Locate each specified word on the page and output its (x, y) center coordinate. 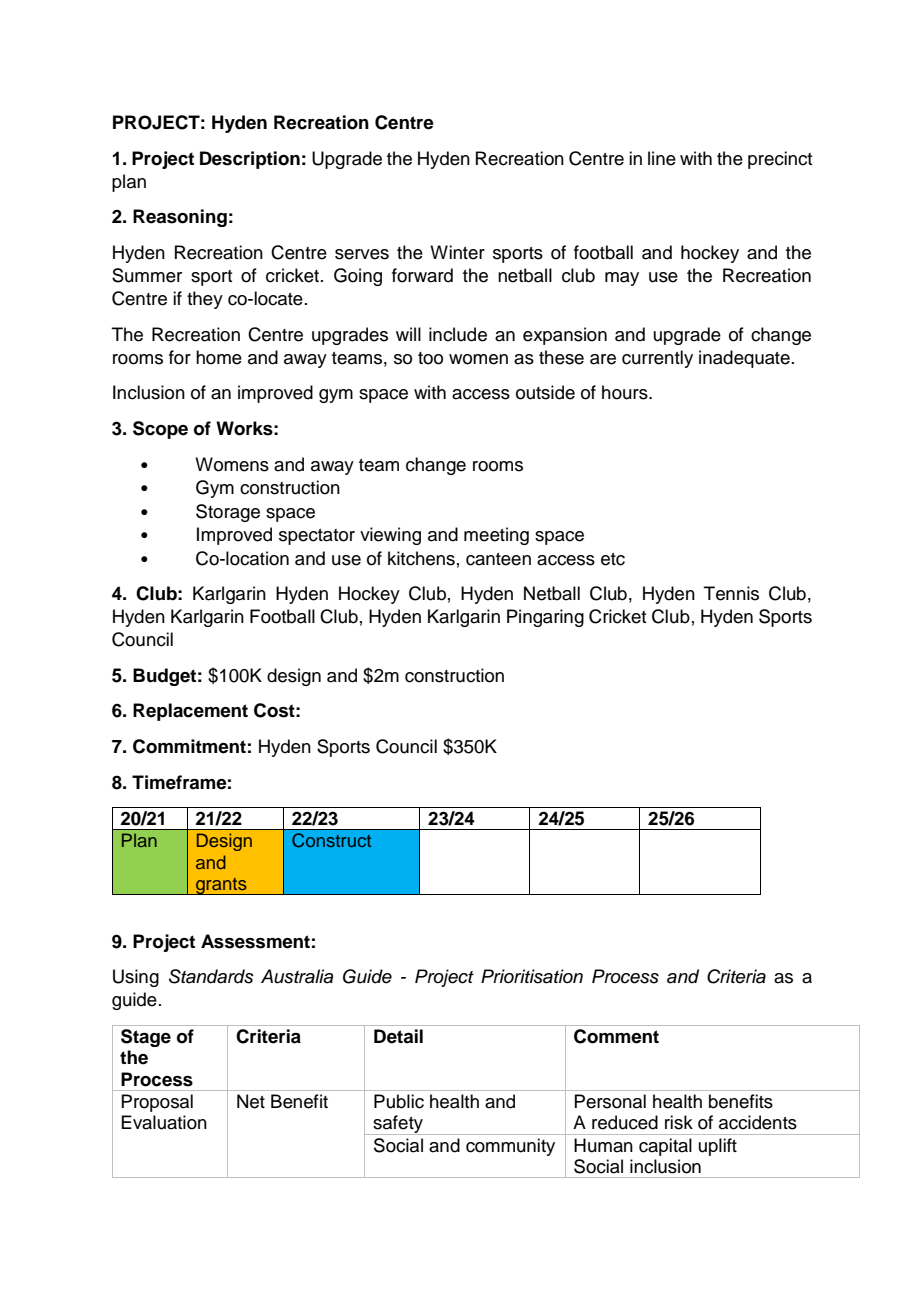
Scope (160, 430)
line (662, 158)
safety (398, 1125)
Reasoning (180, 218)
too (430, 358)
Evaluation (164, 1122)
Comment (616, 1036)
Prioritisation (532, 976)
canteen (498, 559)
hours (626, 392)
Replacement (190, 712)
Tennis (731, 593)
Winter (457, 252)
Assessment (255, 941)
